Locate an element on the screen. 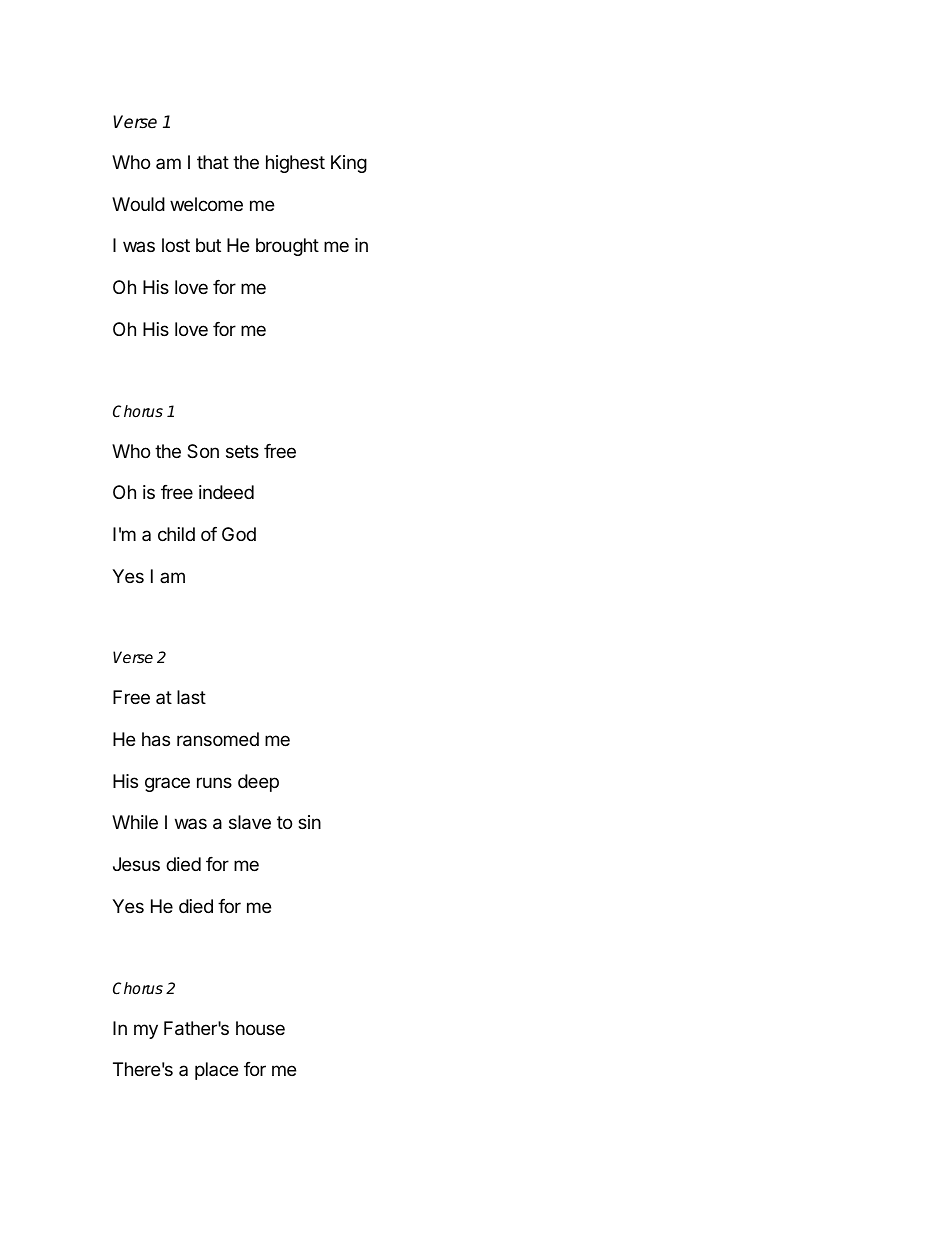  God is located at coordinates (239, 534).
